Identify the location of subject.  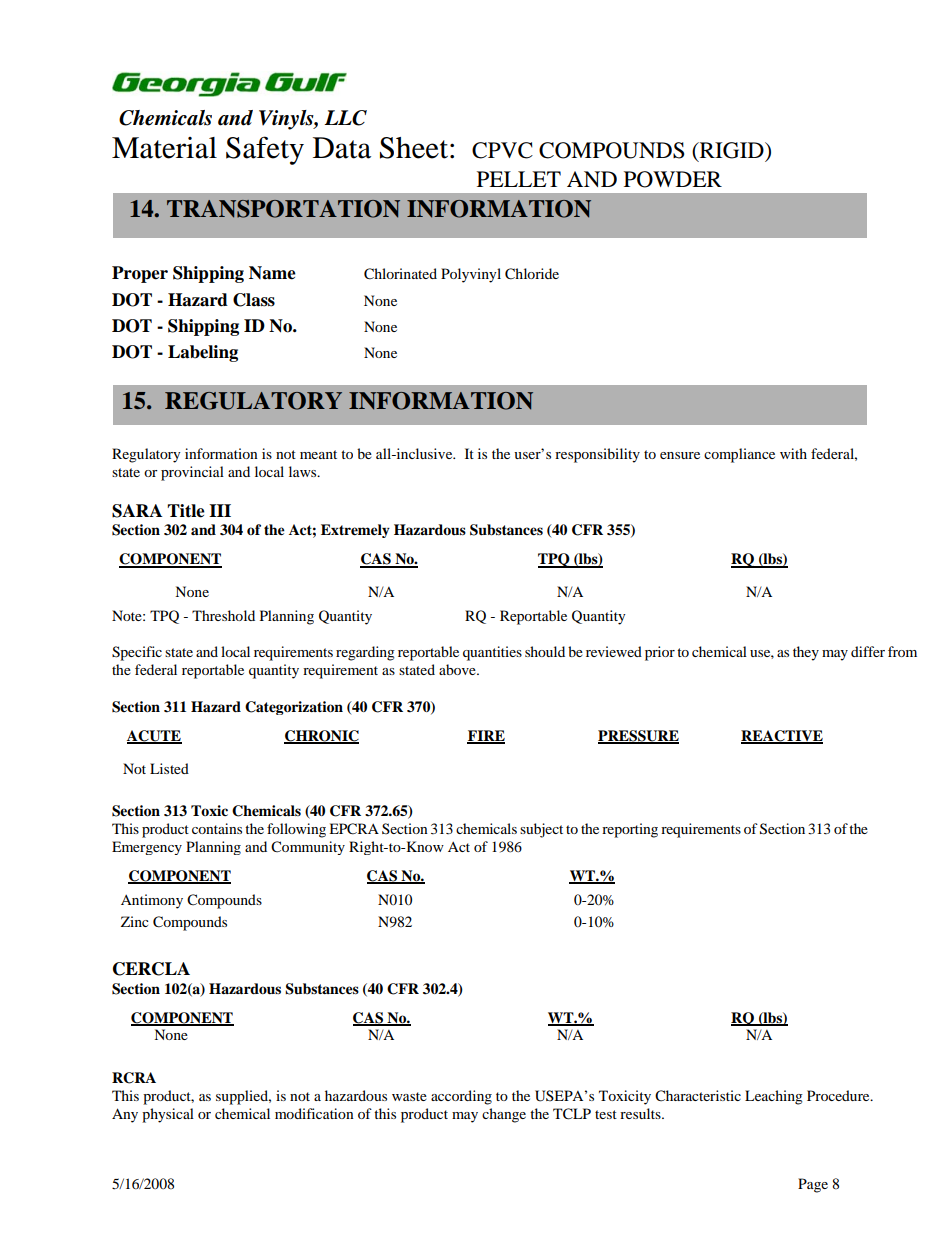
(541, 830).
